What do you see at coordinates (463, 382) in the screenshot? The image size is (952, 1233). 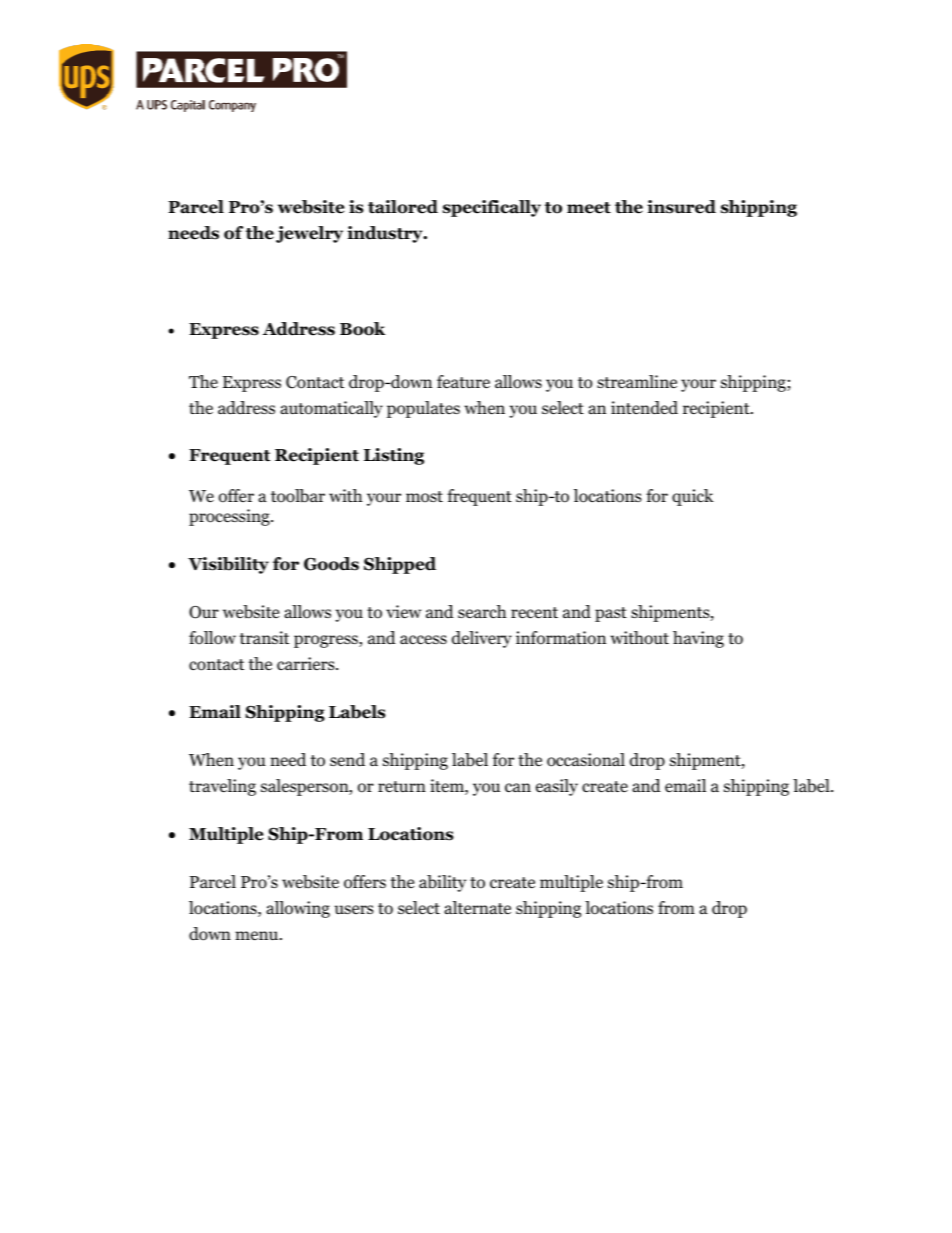 I see `feature` at bounding box center [463, 382].
